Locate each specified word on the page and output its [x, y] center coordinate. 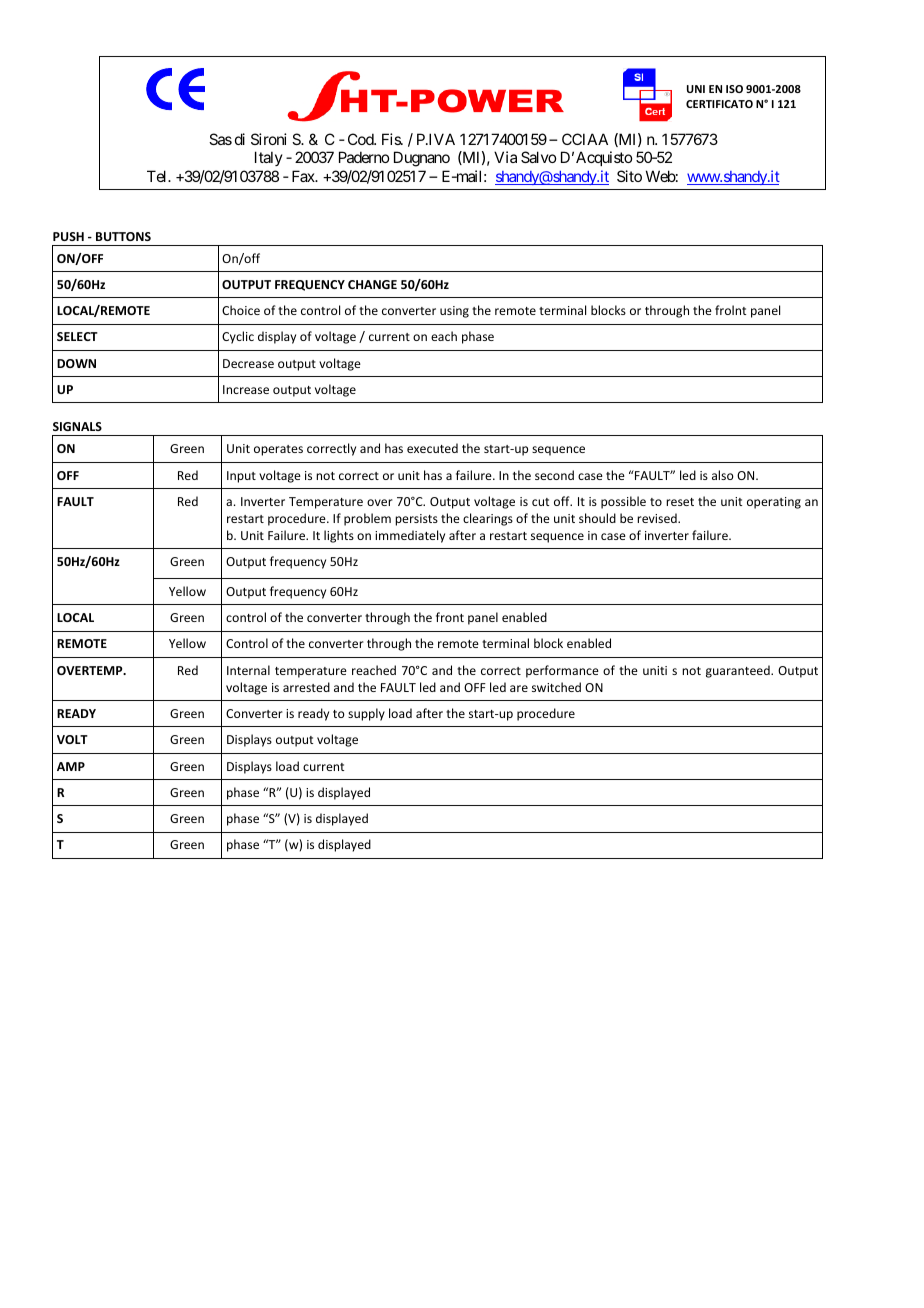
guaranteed [739, 671]
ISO [734, 89]
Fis [392, 139]
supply [366, 714]
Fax [304, 176]
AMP [71, 766]
